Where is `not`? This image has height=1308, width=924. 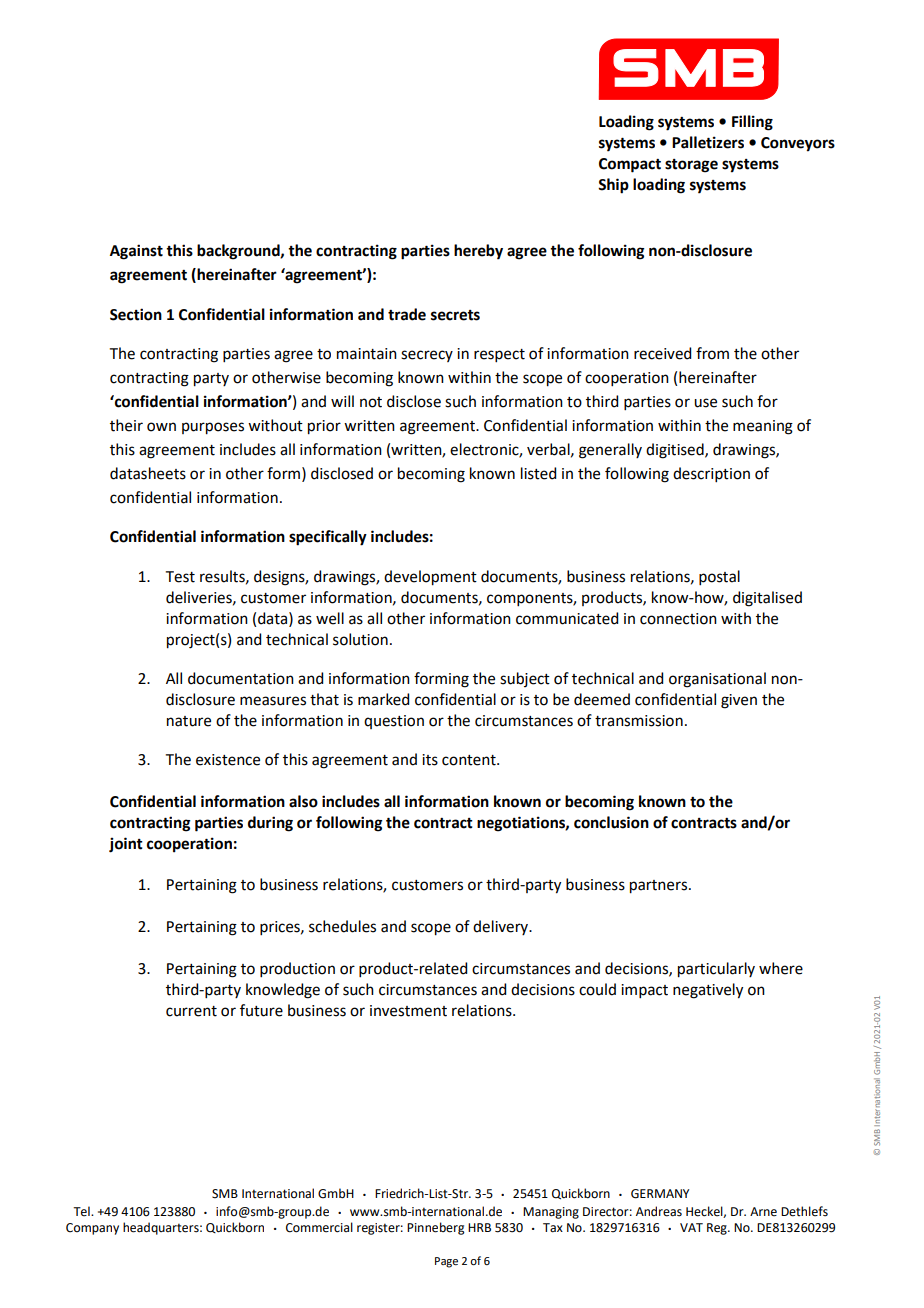
not is located at coordinates (371, 402).
